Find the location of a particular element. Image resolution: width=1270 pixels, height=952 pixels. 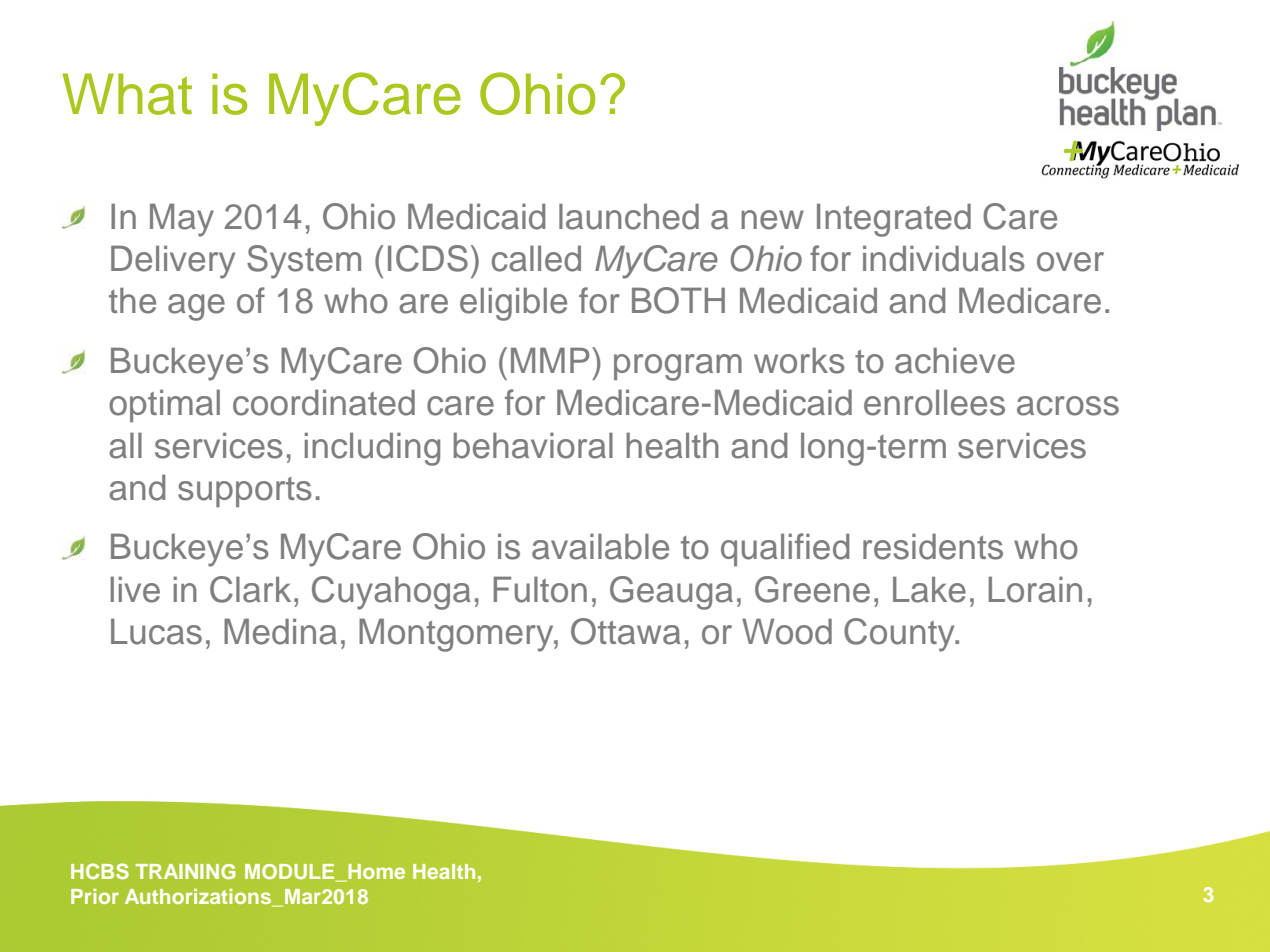

launched is located at coordinates (629, 216).
